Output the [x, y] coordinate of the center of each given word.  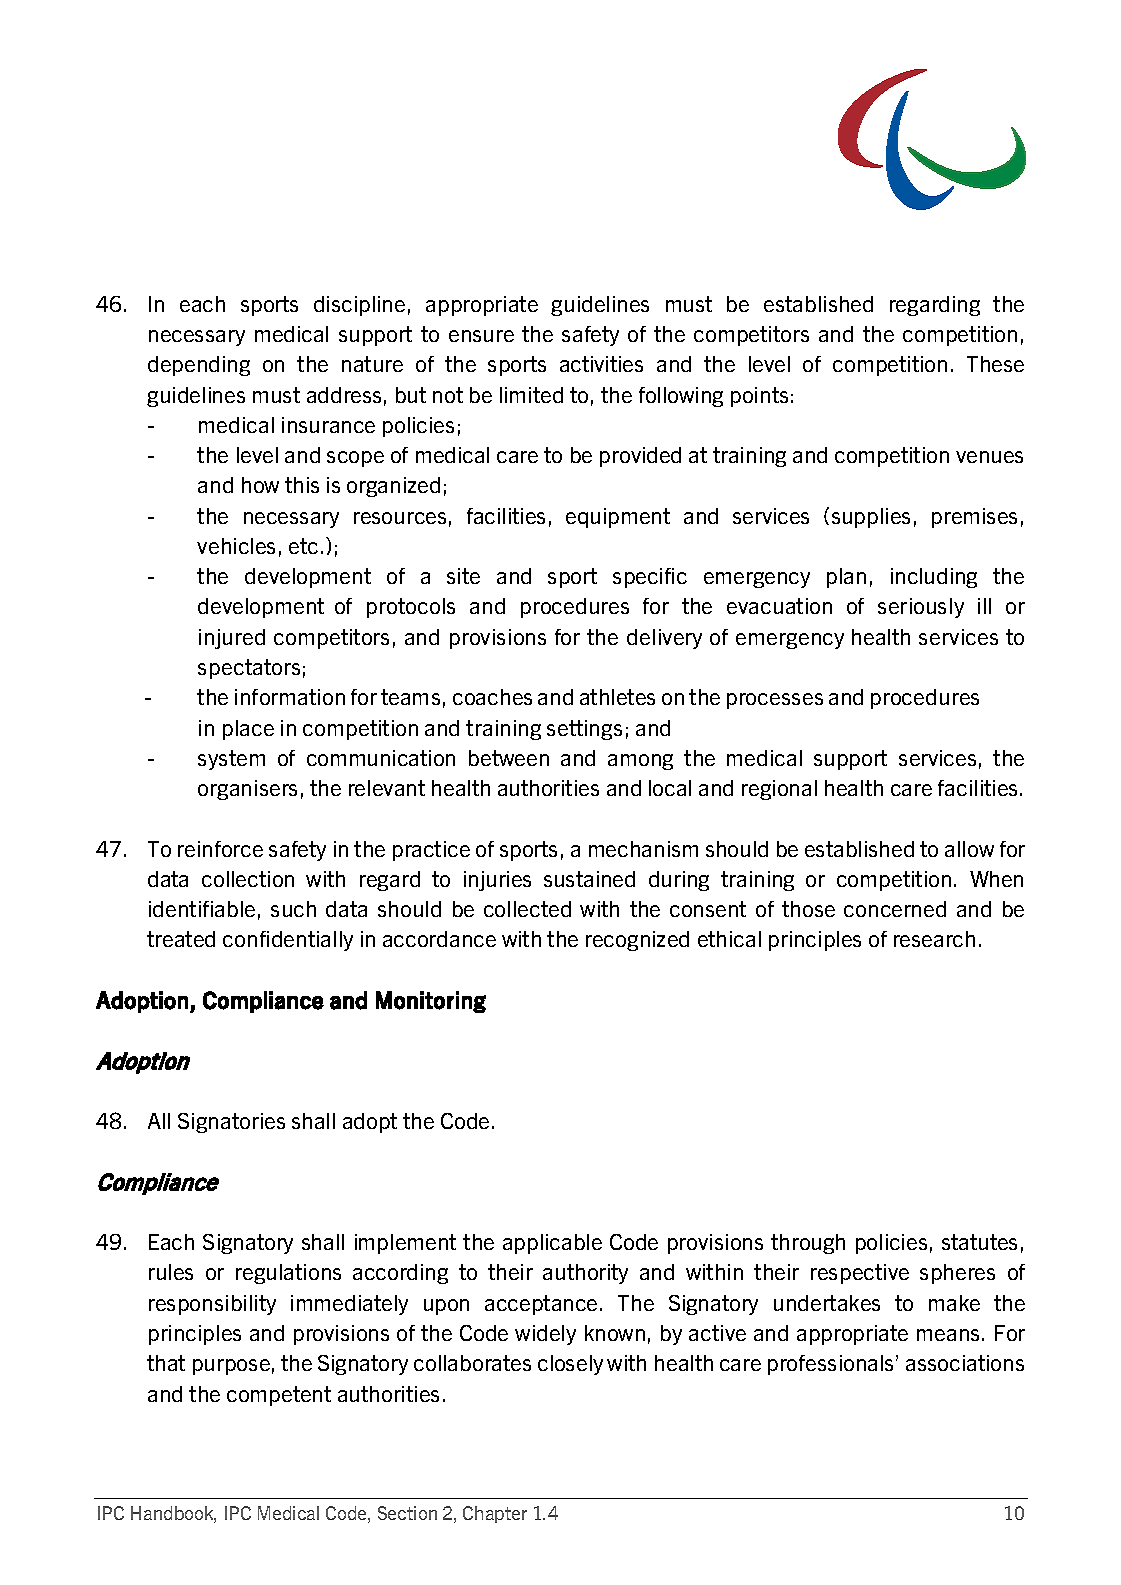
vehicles [236, 546]
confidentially [288, 941]
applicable [552, 1244]
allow [969, 849]
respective [860, 1274]
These [995, 364]
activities [601, 364]
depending [199, 366]
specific [650, 578]
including [934, 578]
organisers [247, 790]
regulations [288, 1274]
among [640, 762]
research [934, 939]
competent [279, 1396]
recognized [637, 941]
